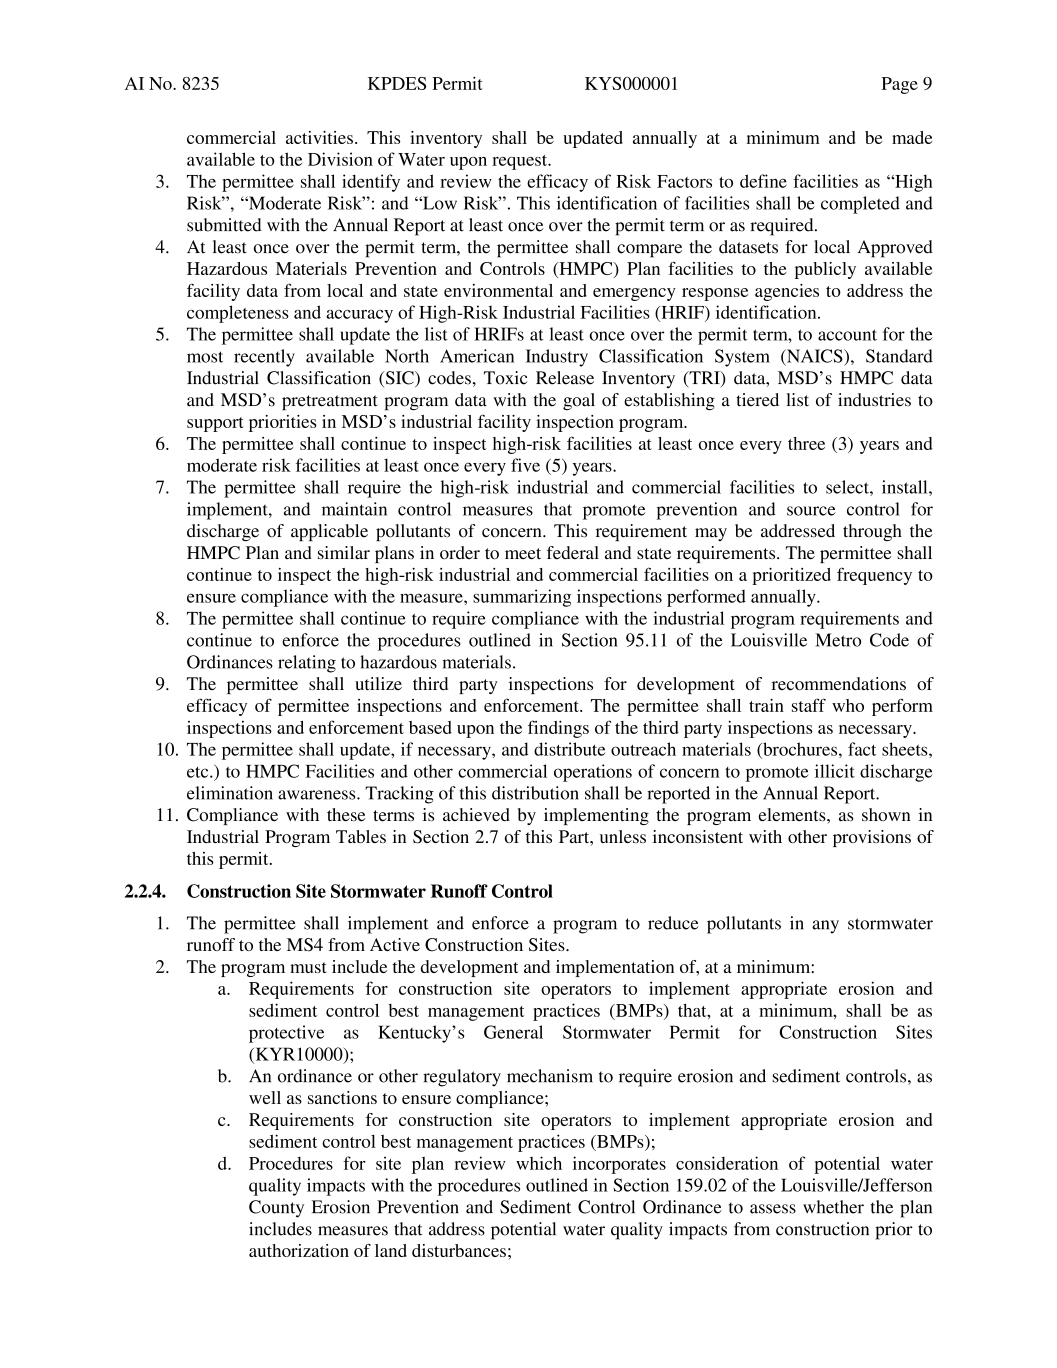 This document has height=1368, width=1057. What do you see at coordinates (308, 967) in the document?
I see `must` at bounding box center [308, 967].
